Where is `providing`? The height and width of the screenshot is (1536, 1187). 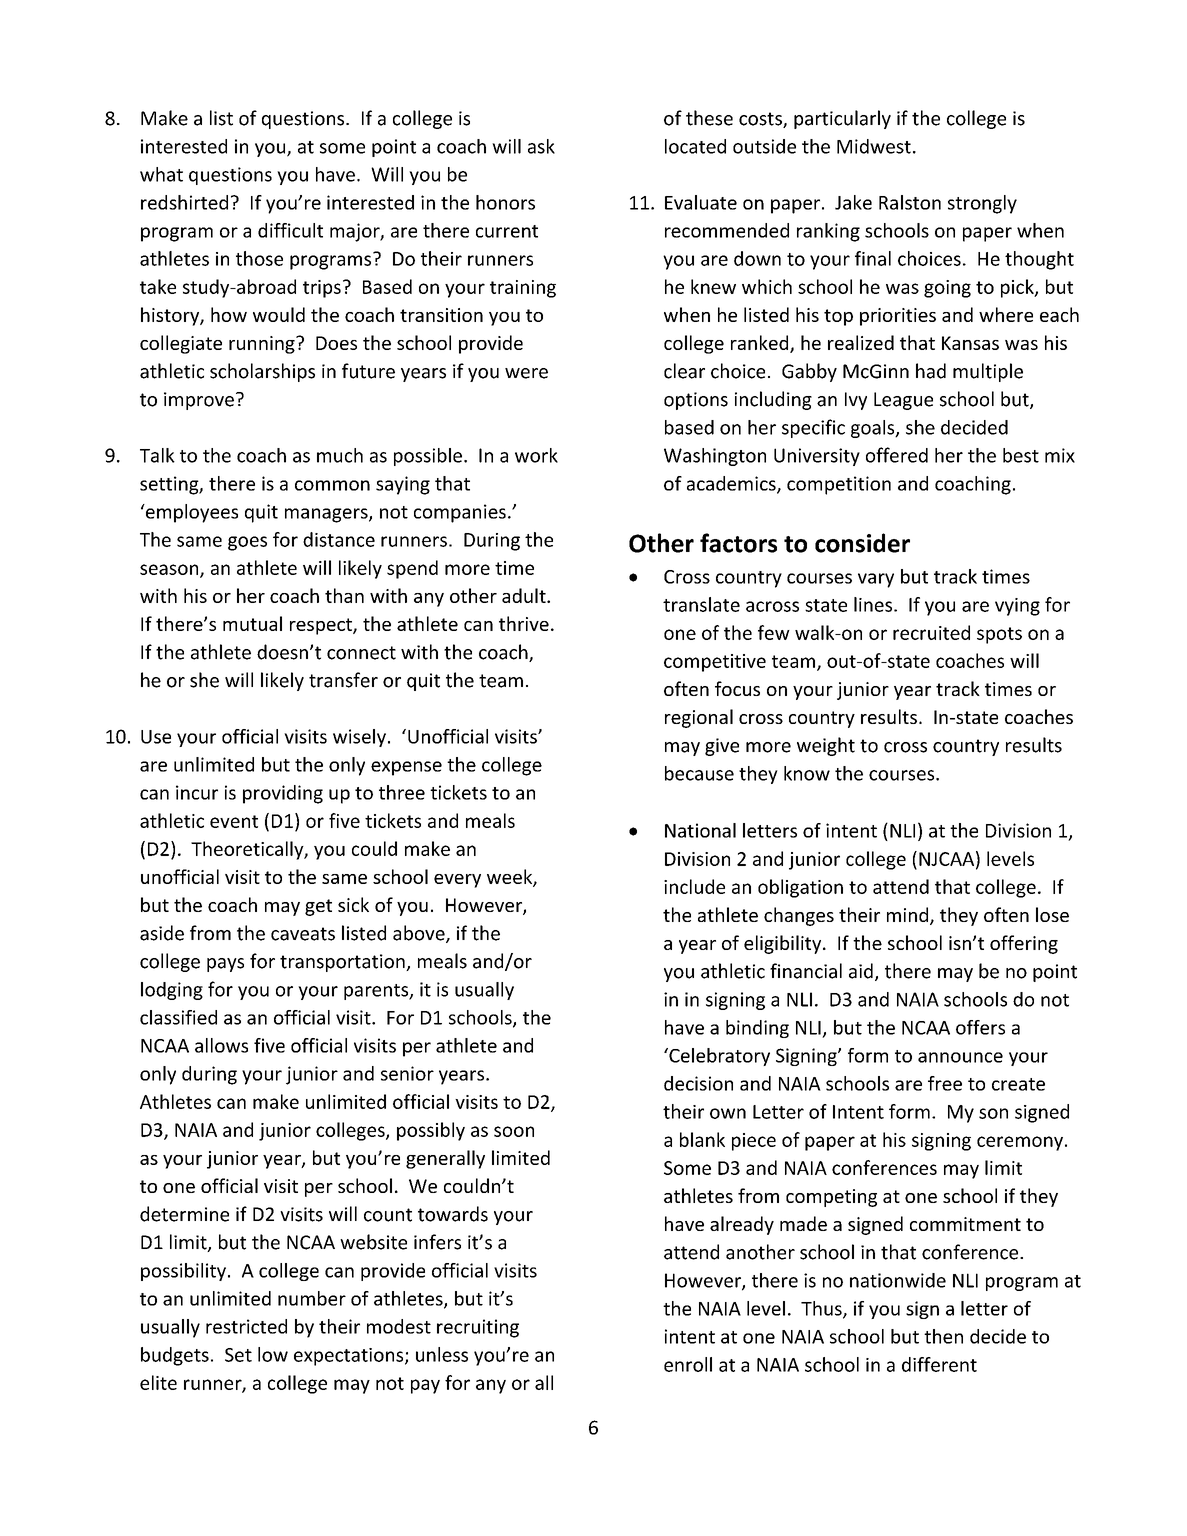
providing is located at coordinates (283, 794).
